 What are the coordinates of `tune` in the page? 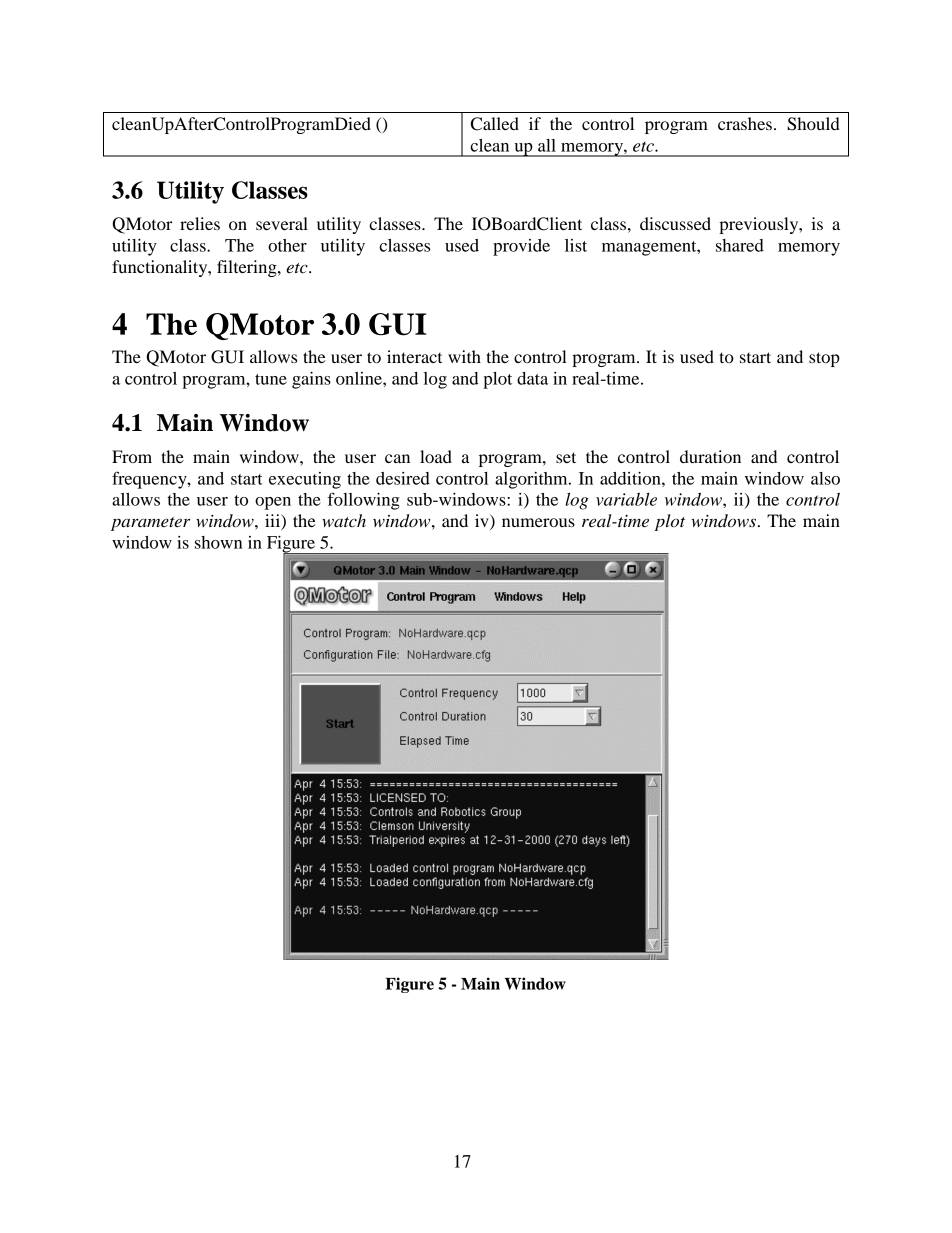 It's located at (271, 379).
